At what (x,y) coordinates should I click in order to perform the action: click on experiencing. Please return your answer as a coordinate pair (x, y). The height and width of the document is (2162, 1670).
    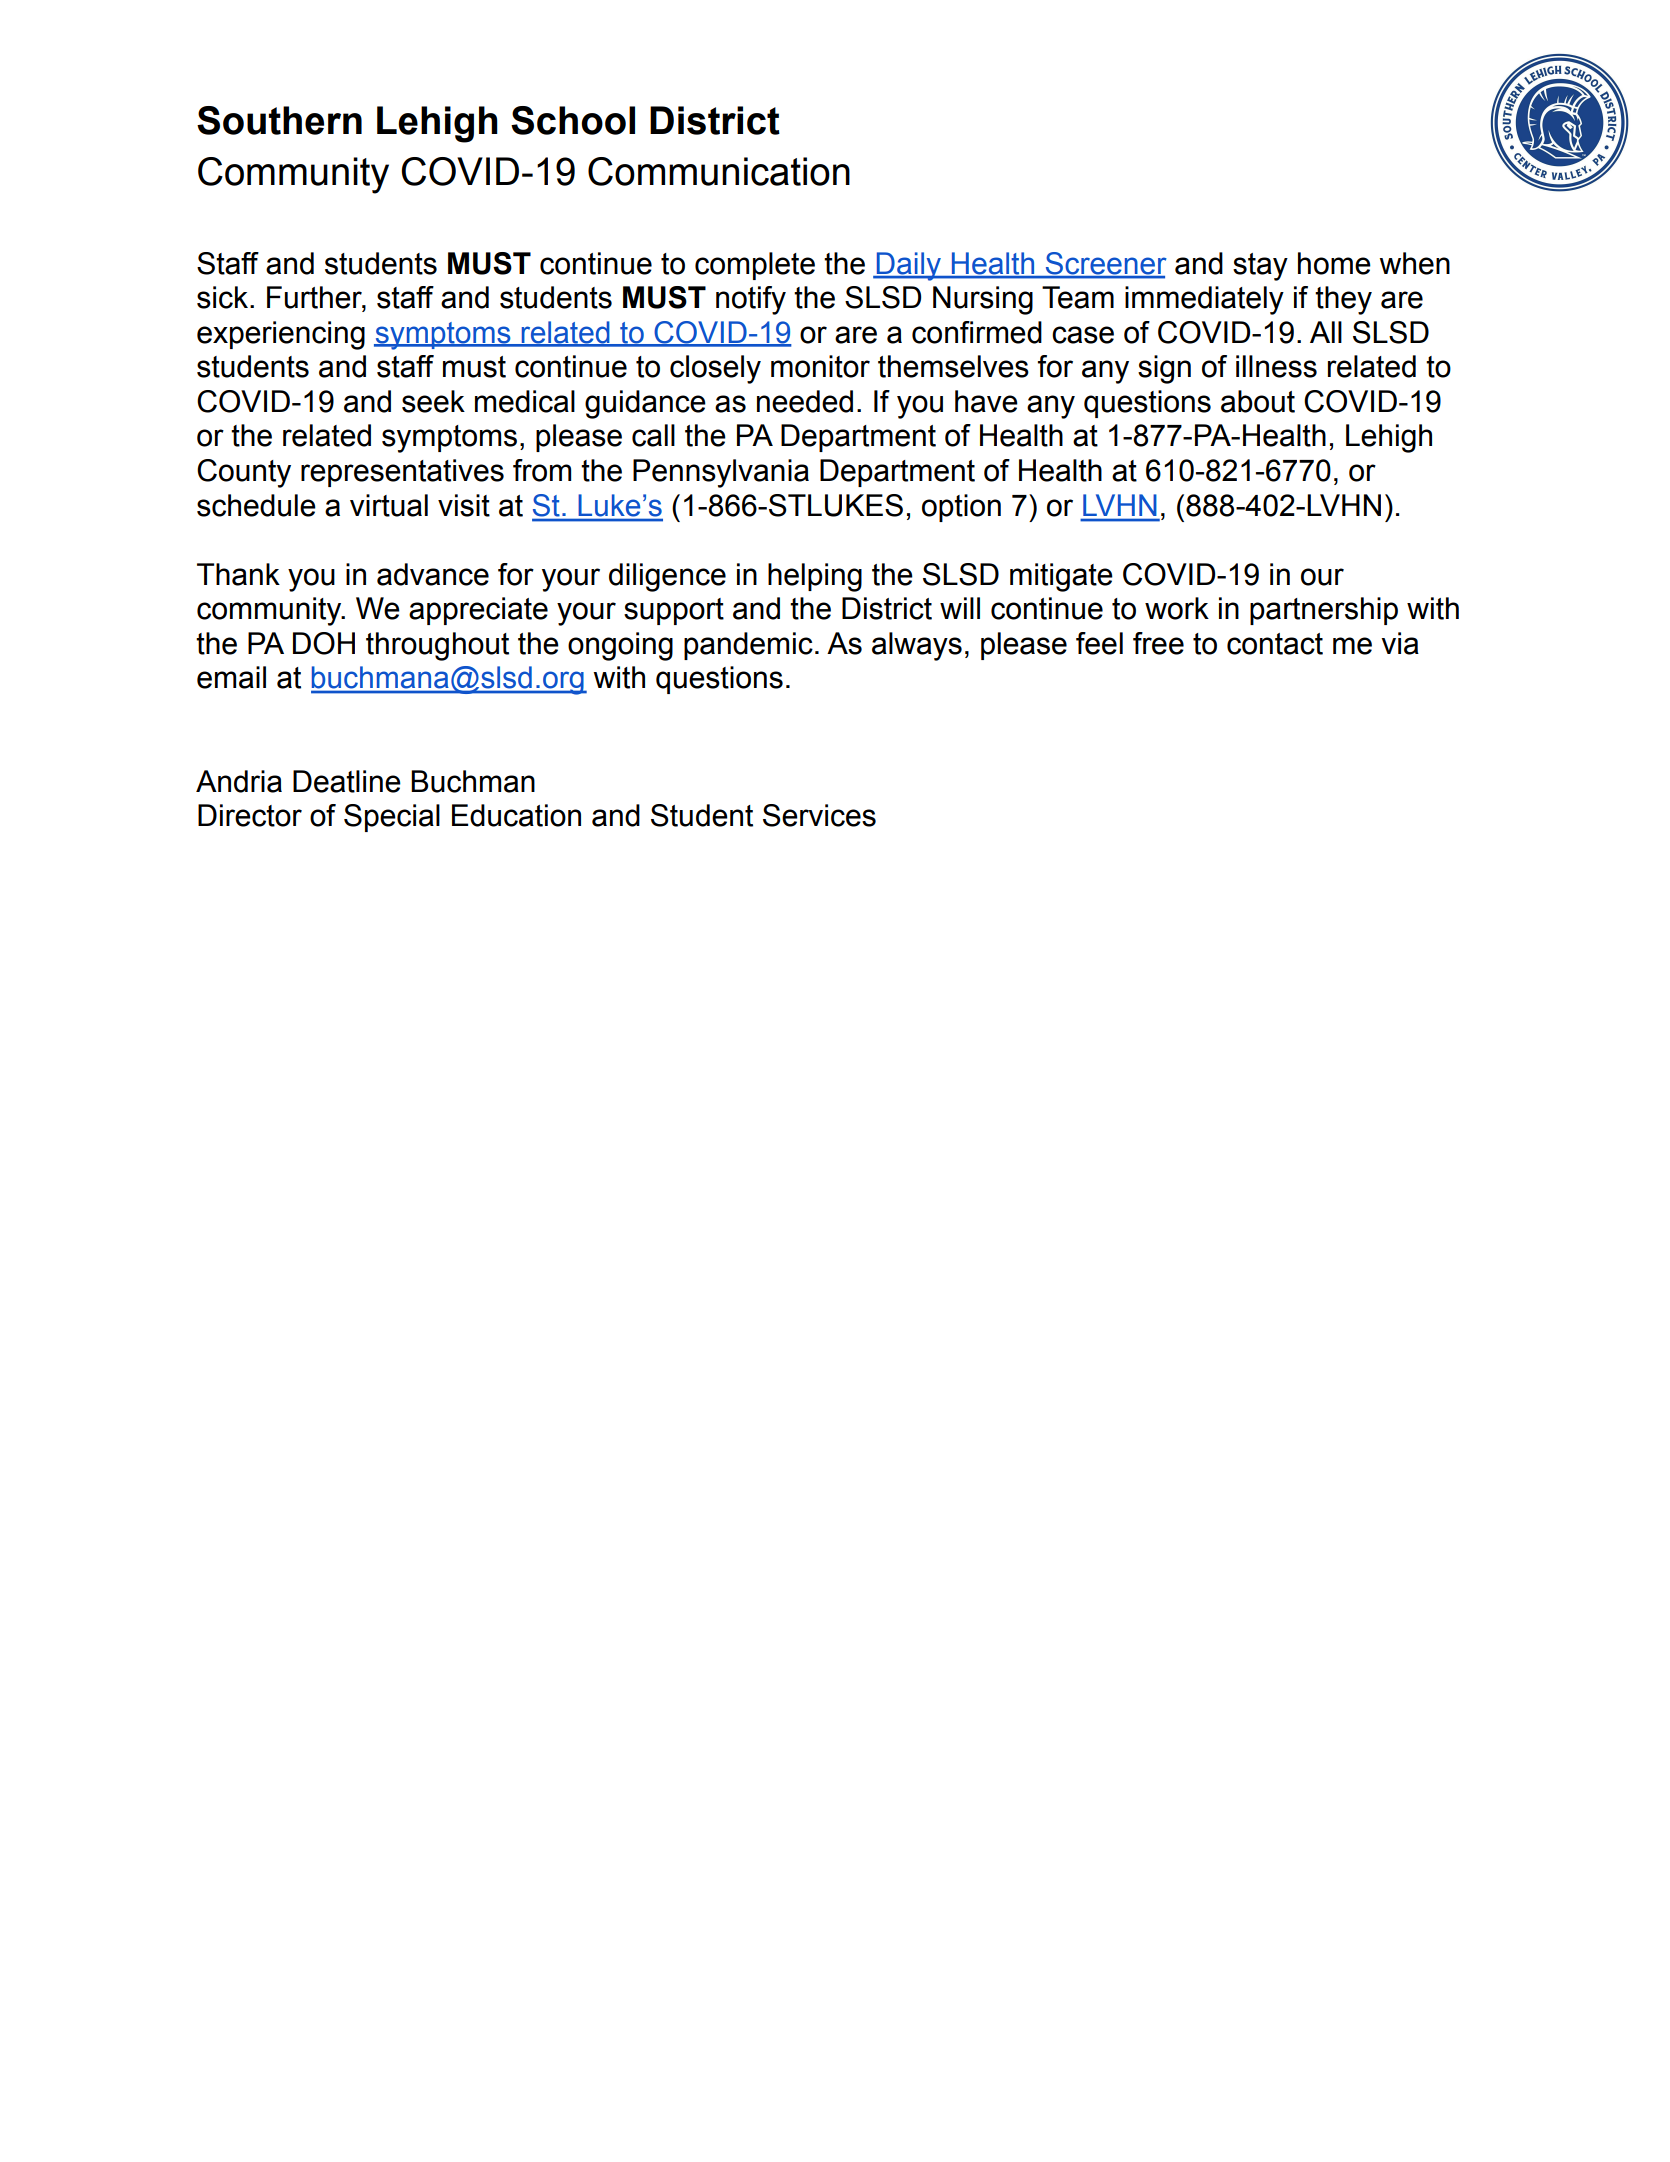
    Looking at the image, I should click on (281, 335).
